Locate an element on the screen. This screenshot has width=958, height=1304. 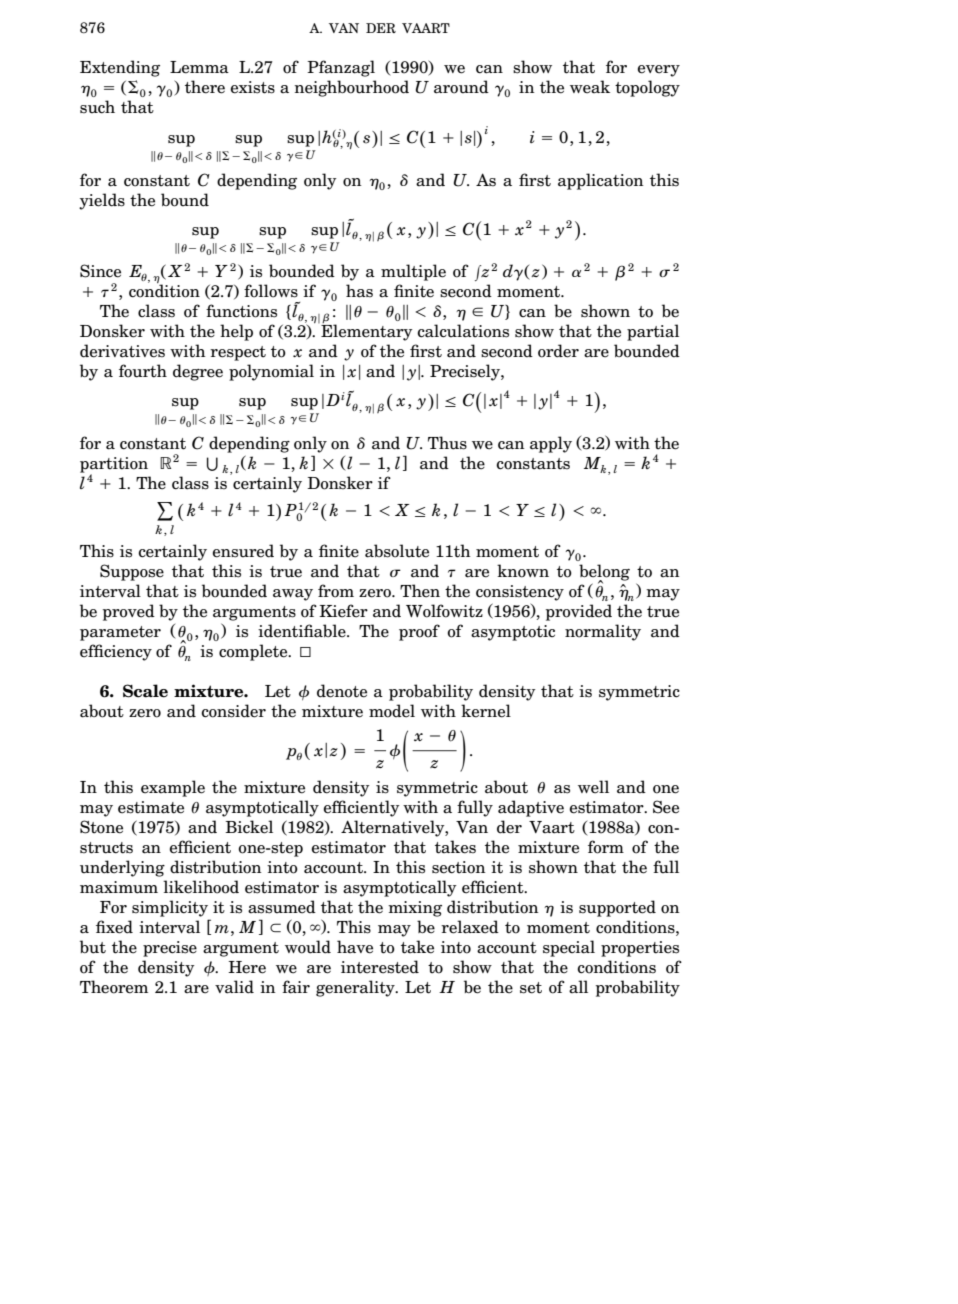
Elementary is located at coordinates (367, 332).
